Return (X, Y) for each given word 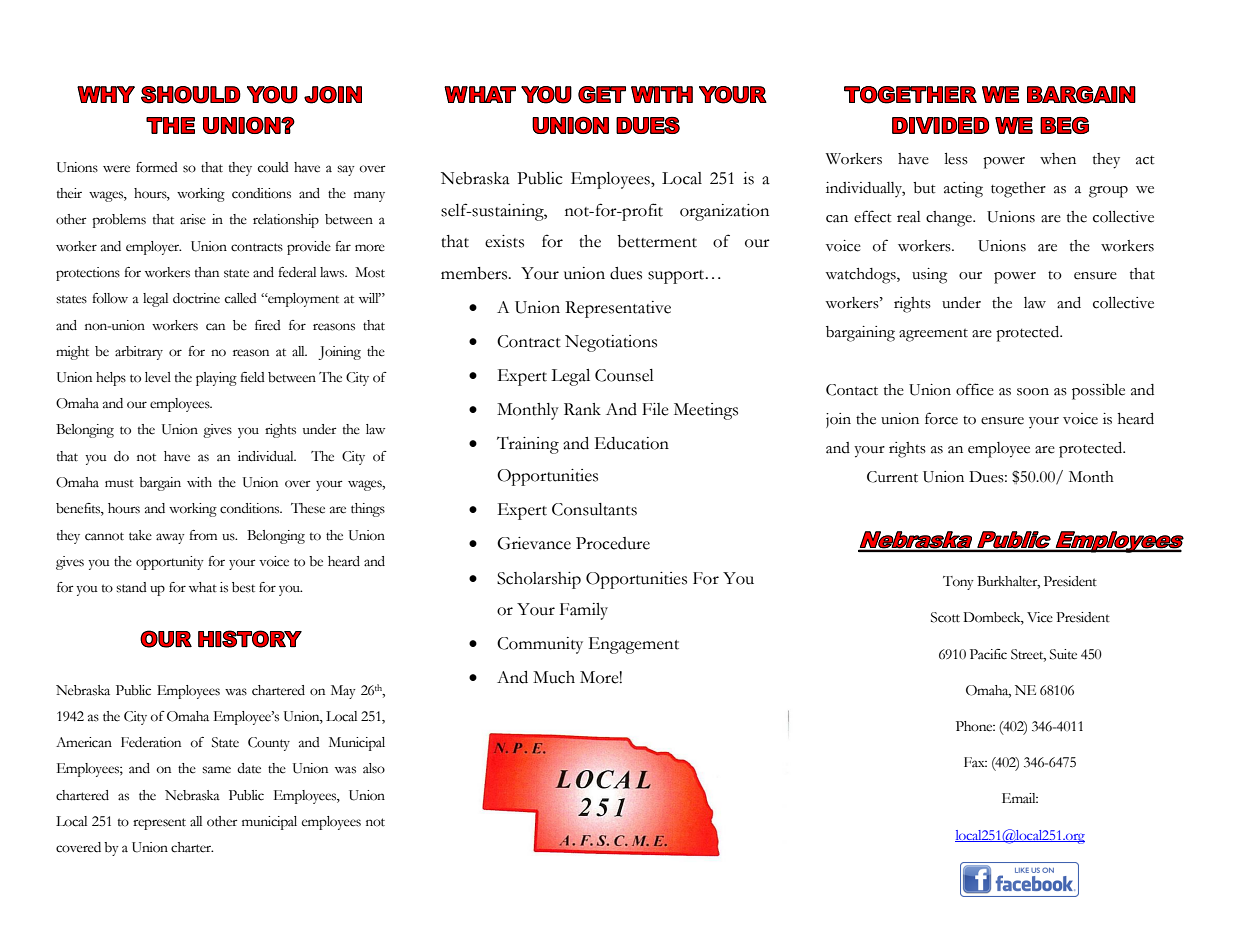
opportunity (170, 563)
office (975, 389)
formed (157, 167)
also (374, 768)
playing (216, 379)
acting (963, 190)
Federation (151, 742)
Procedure (613, 543)
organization (724, 212)
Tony (958, 583)
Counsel (624, 375)
